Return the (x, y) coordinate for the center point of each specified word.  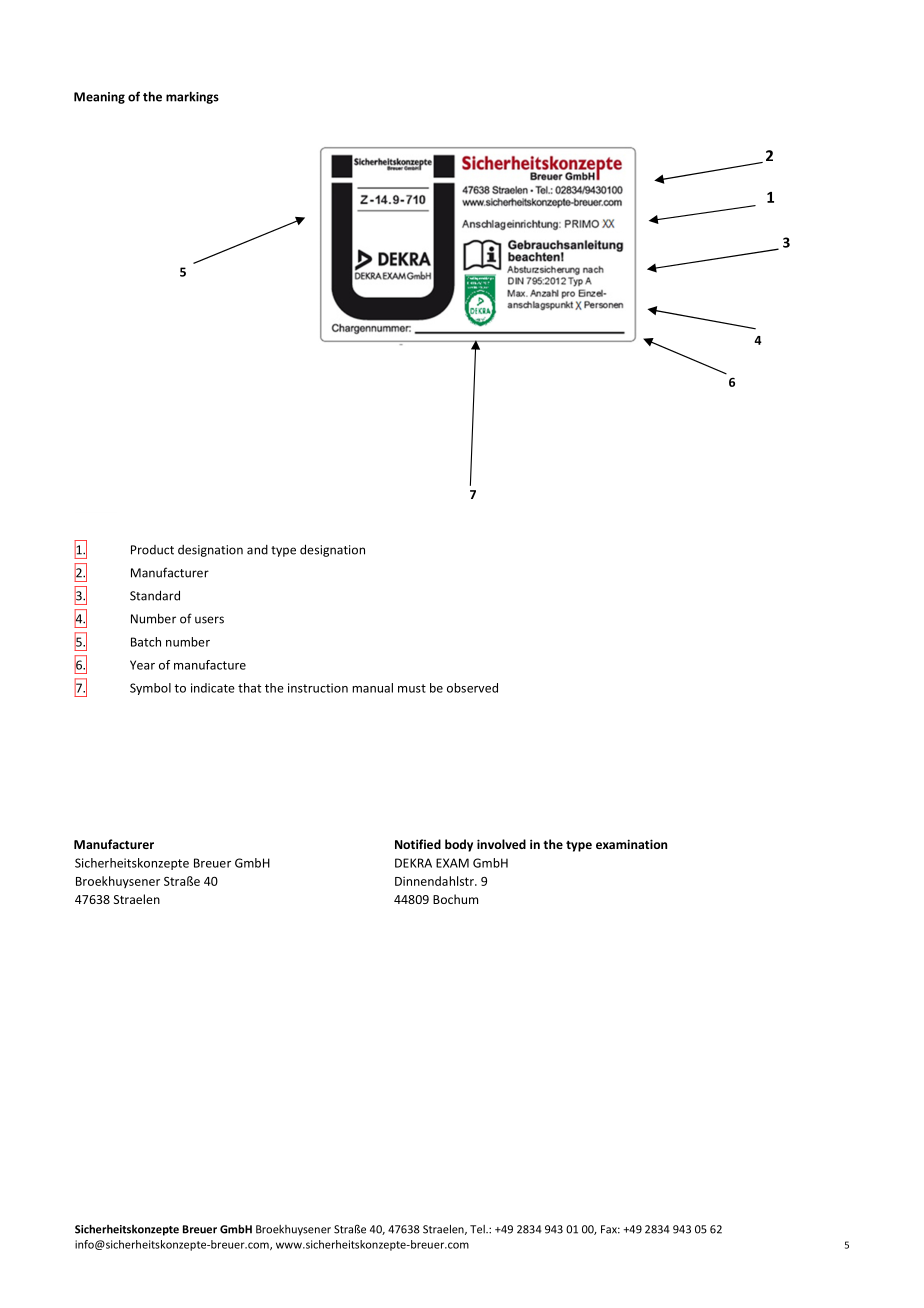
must (412, 688)
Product (152, 550)
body (459, 845)
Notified (418, 844)
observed (472, 688)
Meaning (99, 98)
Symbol (150, 689)
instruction (318, 688)
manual (372, 688)
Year (142, 665)
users (209, 620)
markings (192, 97)
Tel (478, 1229)
